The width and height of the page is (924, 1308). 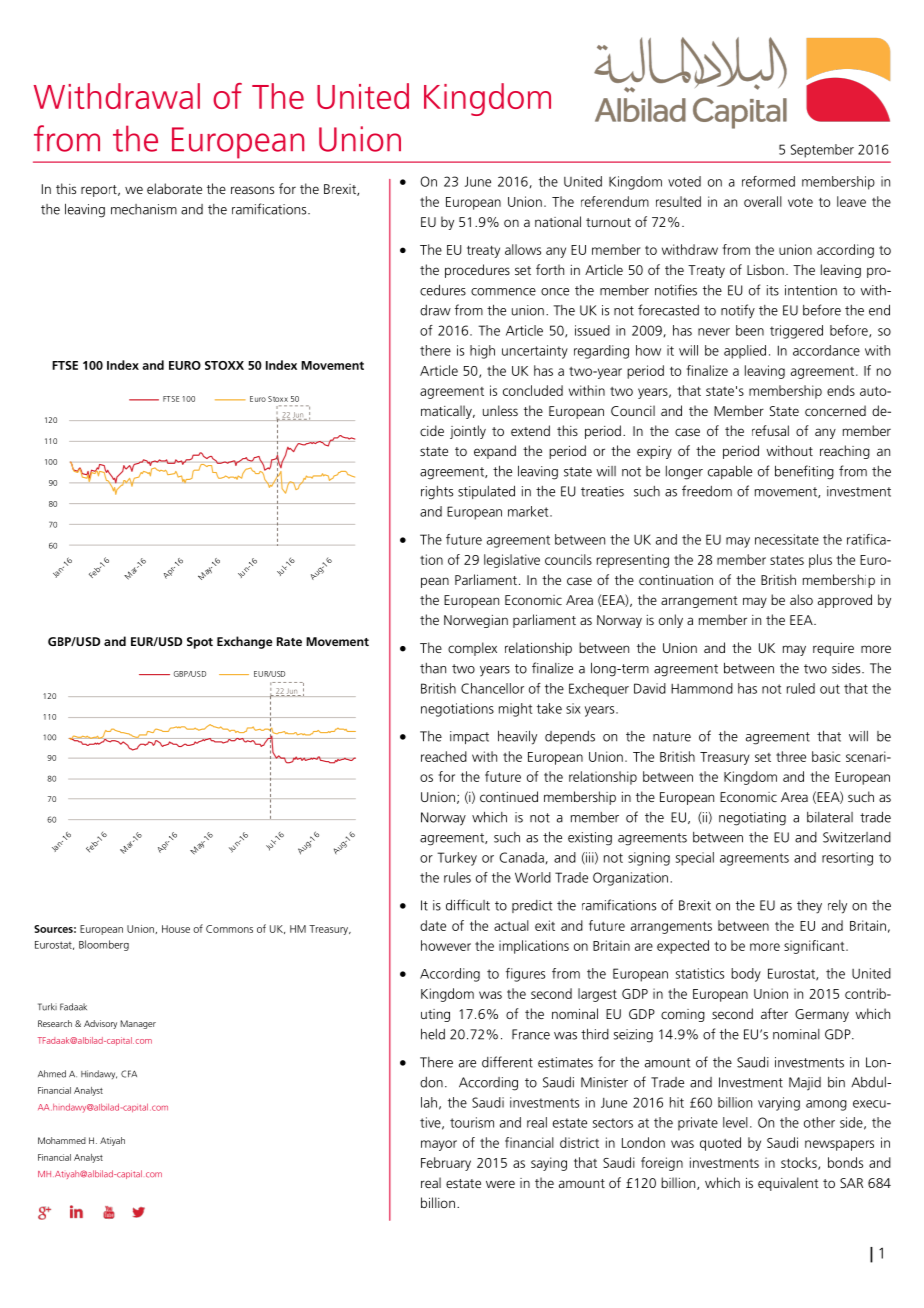 What do you see at coordinates (144, 209) in the page?
I see `mechanism` at bounding box center [144, 209].
